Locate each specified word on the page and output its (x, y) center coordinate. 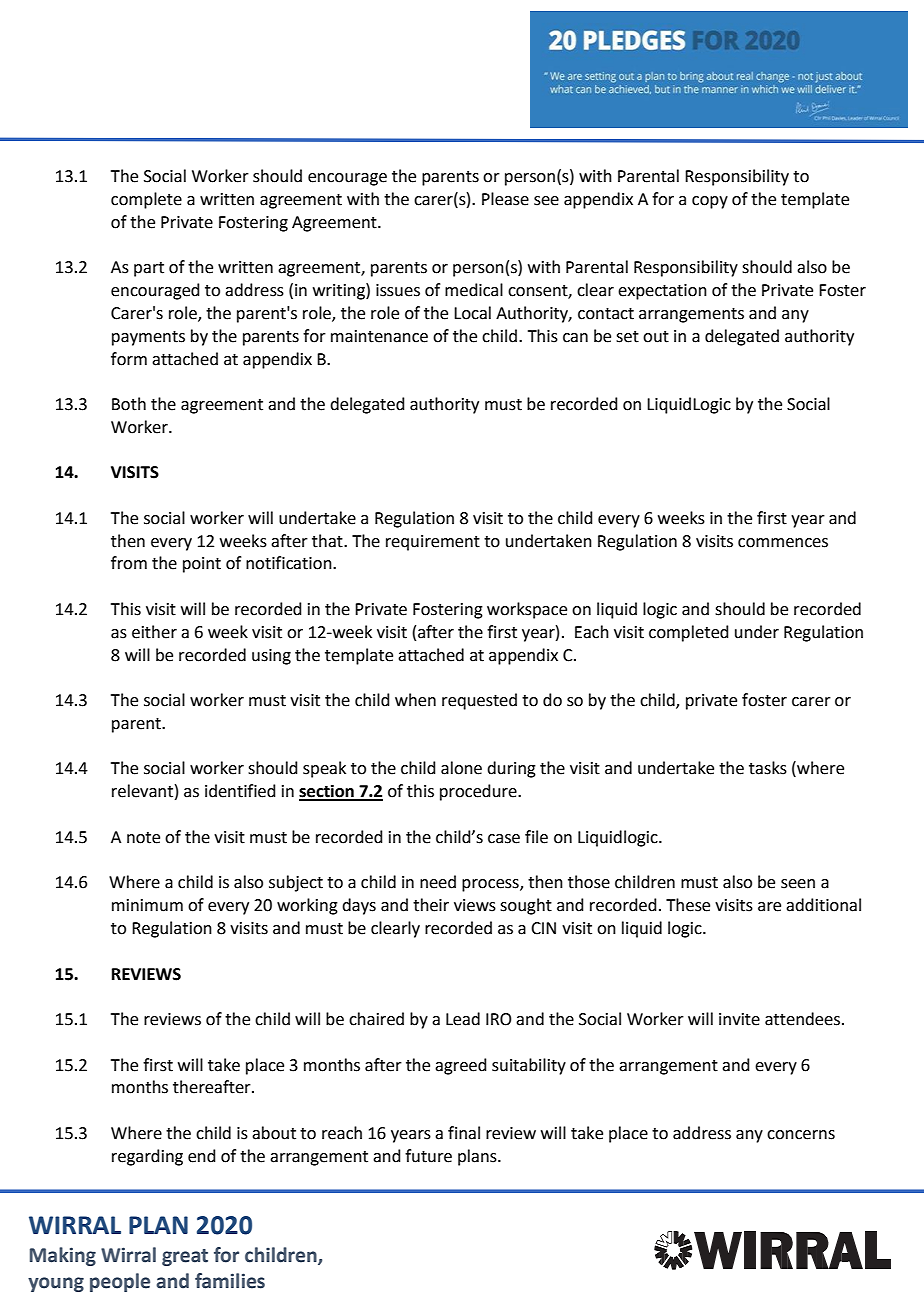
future (428, 1156)
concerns (801, 1135)
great (185, 1257)
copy (710, 202)
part (149, 269)
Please (505, 199)
